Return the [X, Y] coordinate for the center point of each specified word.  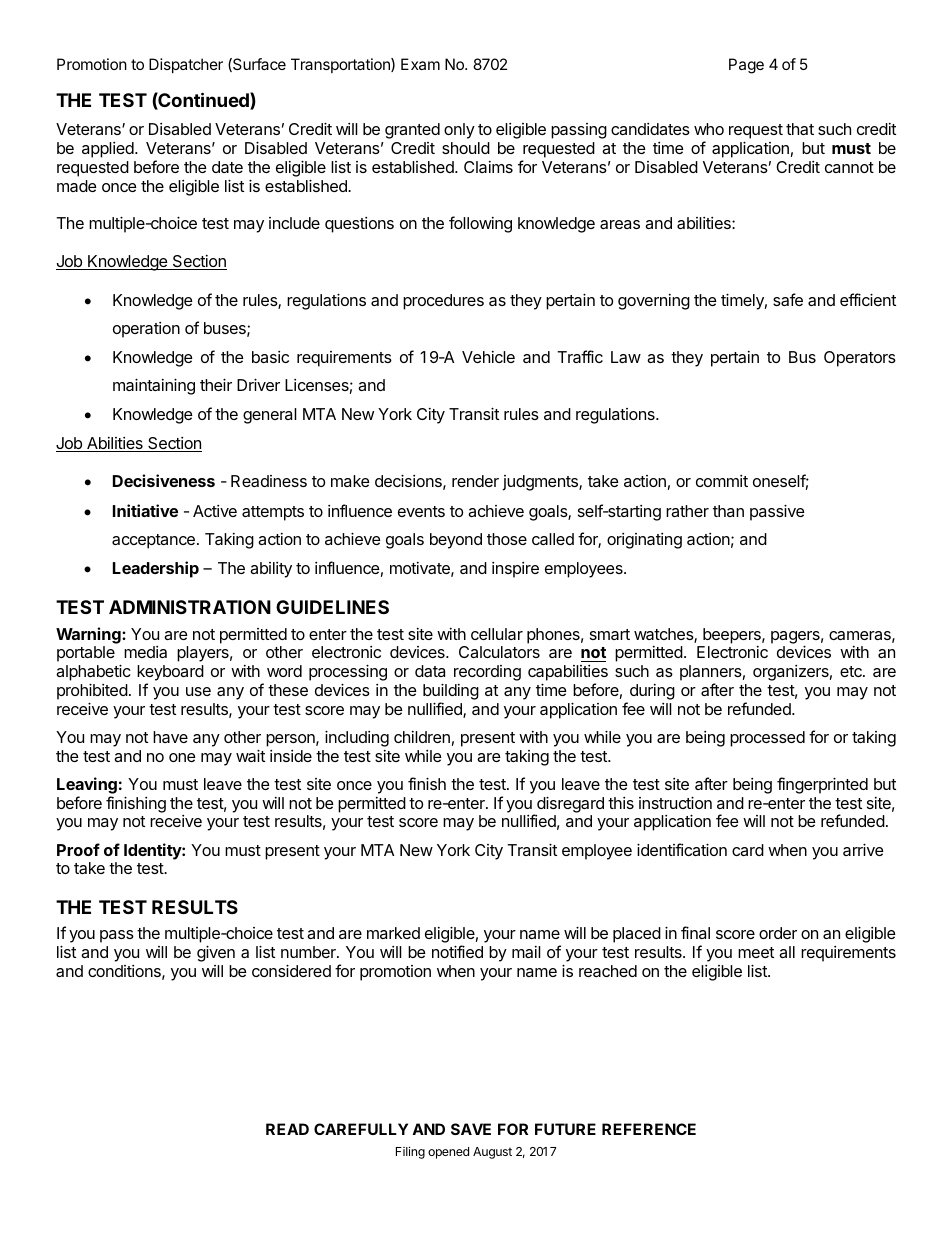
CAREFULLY [361, 1129]
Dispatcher [186, 65]
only [459, 131]
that [800, 129]
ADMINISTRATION [190, 607]
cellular [497, 634]
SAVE [471, 1129]
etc [852, 671]
